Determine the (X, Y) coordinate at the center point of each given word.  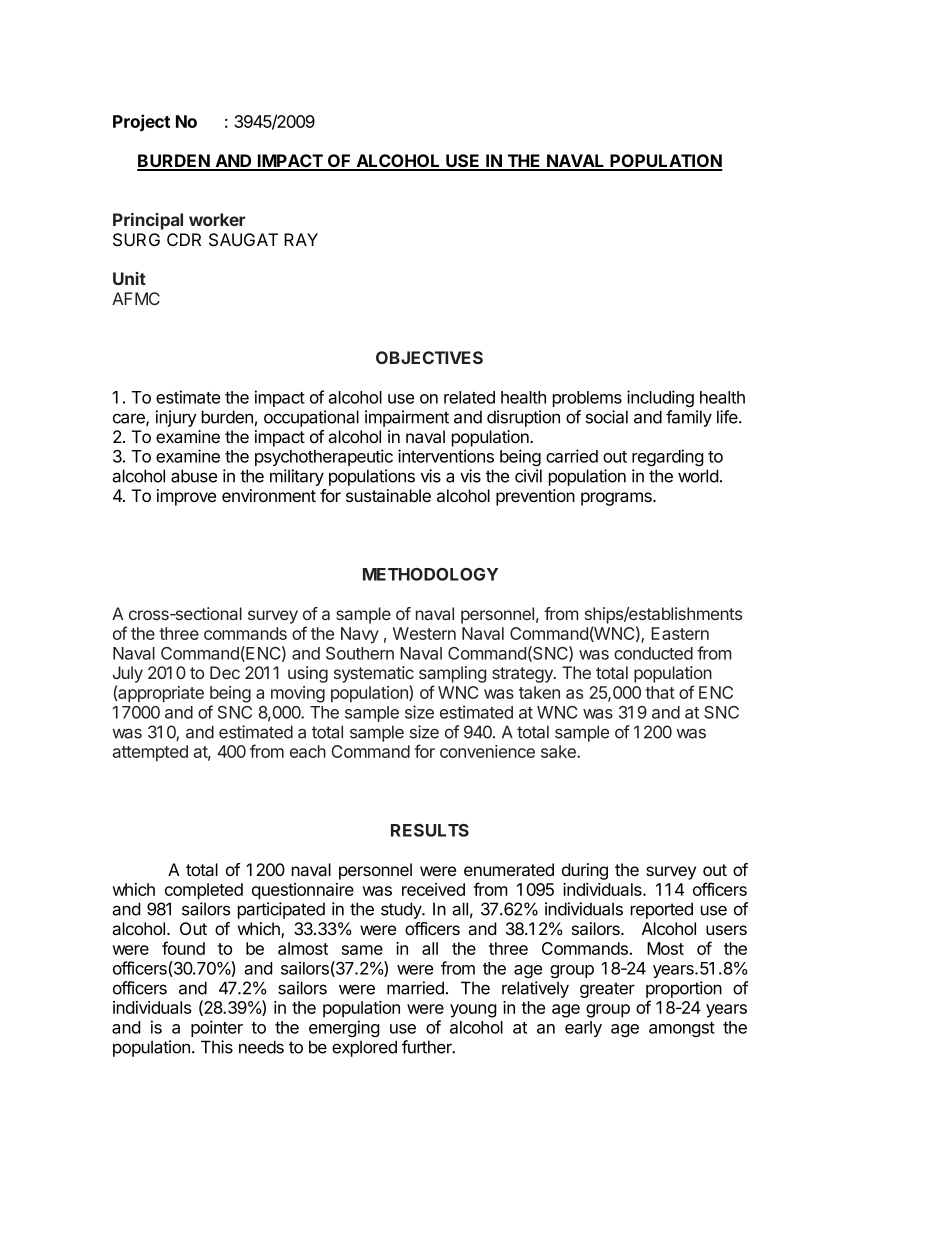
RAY (301, 239)
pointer (217, 1028)
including (660, 399)
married (415, 988)
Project (141, 123)
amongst (682, 1029)
